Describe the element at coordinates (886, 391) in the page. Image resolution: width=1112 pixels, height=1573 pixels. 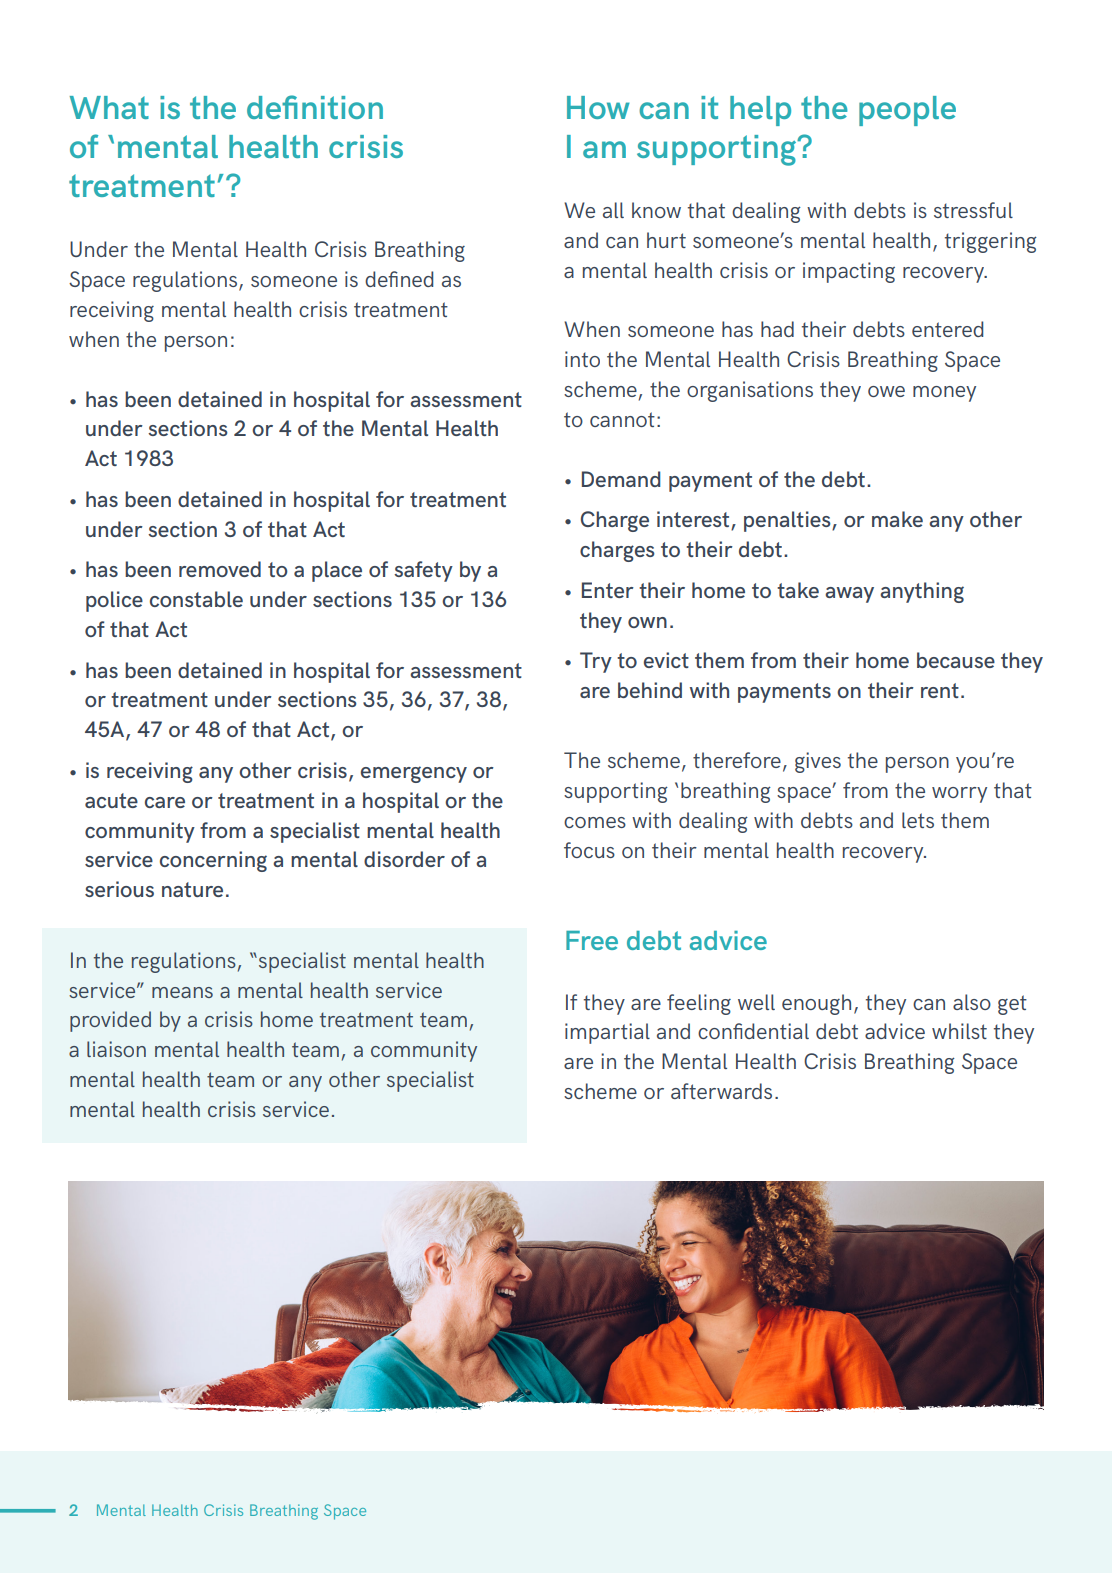
I see `owe` at that location.
